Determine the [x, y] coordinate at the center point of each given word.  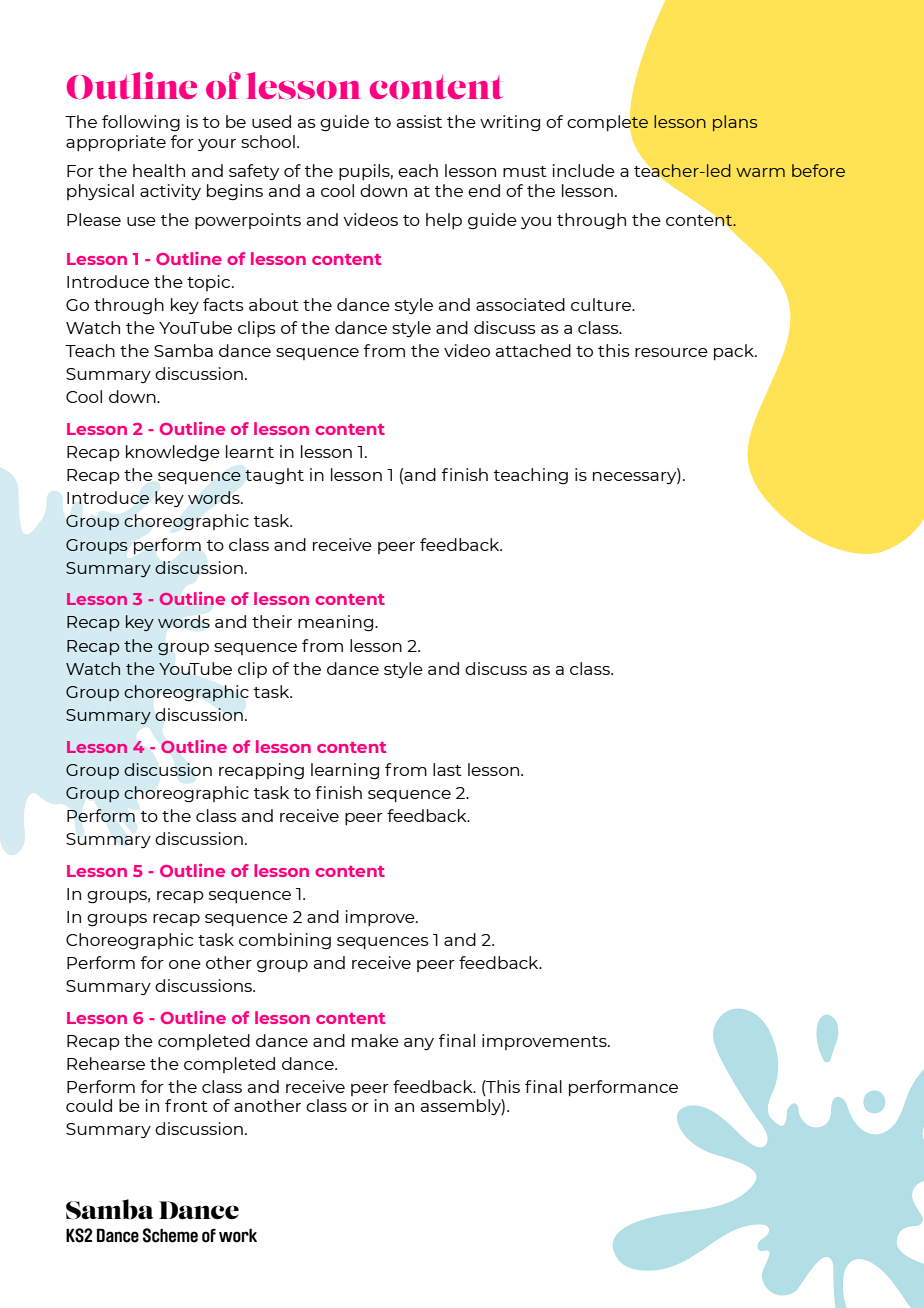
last [447, 769]
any [419, 1044]
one [185, 964]
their [272, 621]
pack [735, 352]
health [159, 170]
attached [533, 350]
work [238, 1235]
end [484, 190]
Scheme [170, 1235]
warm [760, 172]
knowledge [173, 453]
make [375, 1040]
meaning [337, 623]
